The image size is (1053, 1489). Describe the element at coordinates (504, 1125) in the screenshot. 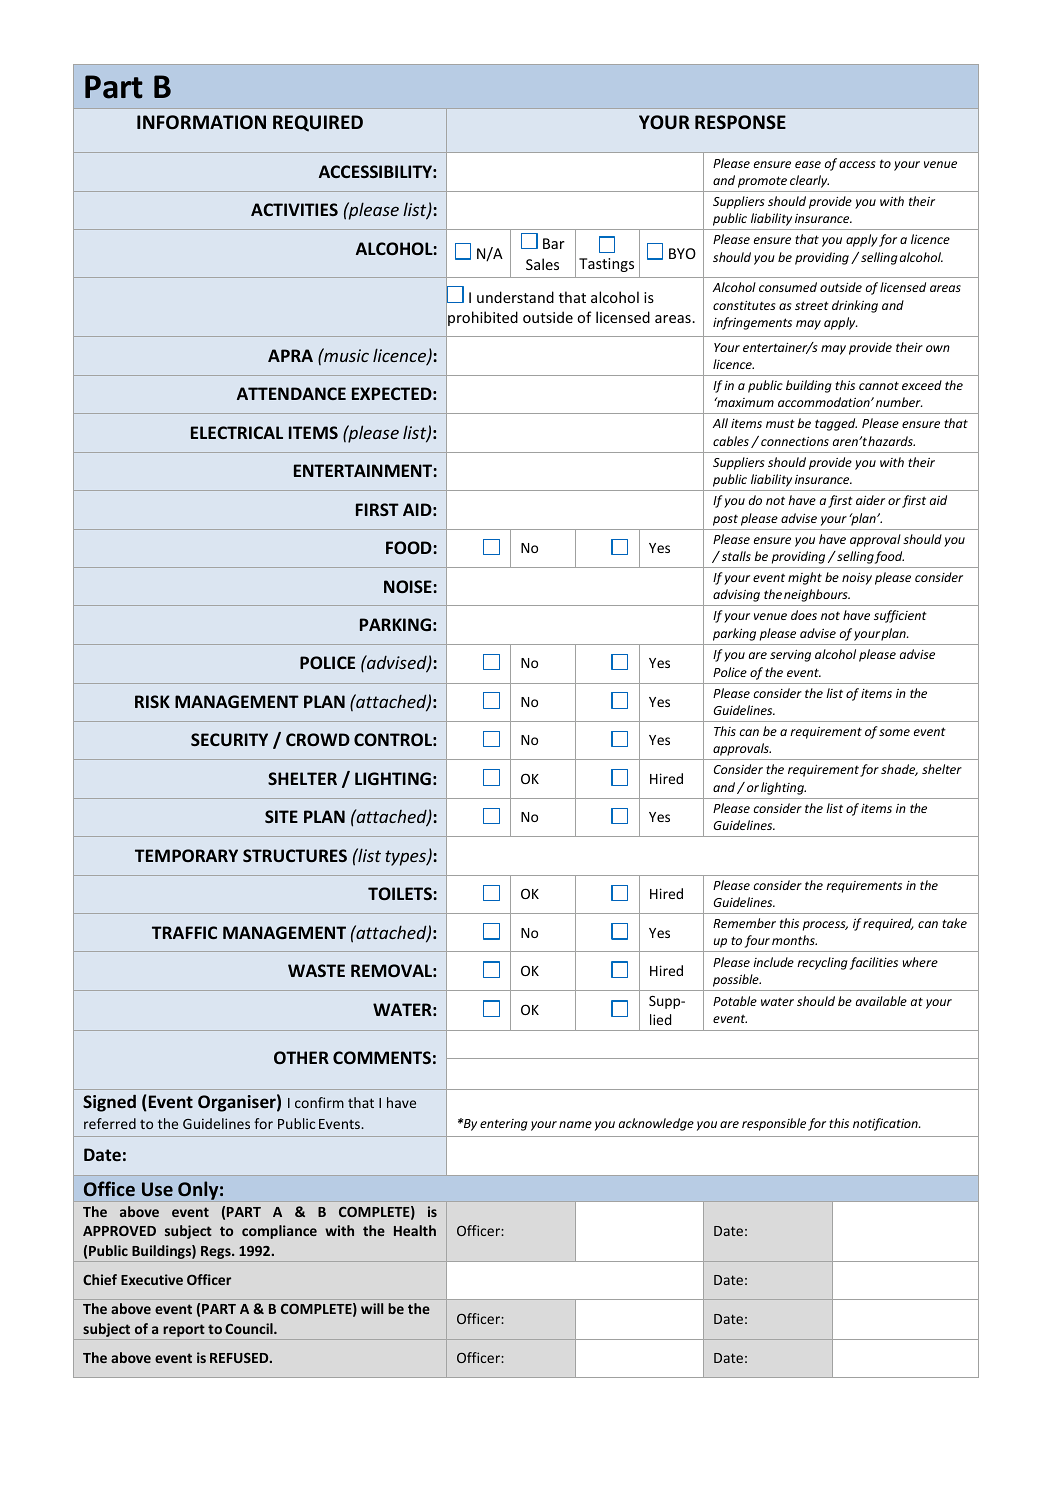

I see `entering` at that location.
